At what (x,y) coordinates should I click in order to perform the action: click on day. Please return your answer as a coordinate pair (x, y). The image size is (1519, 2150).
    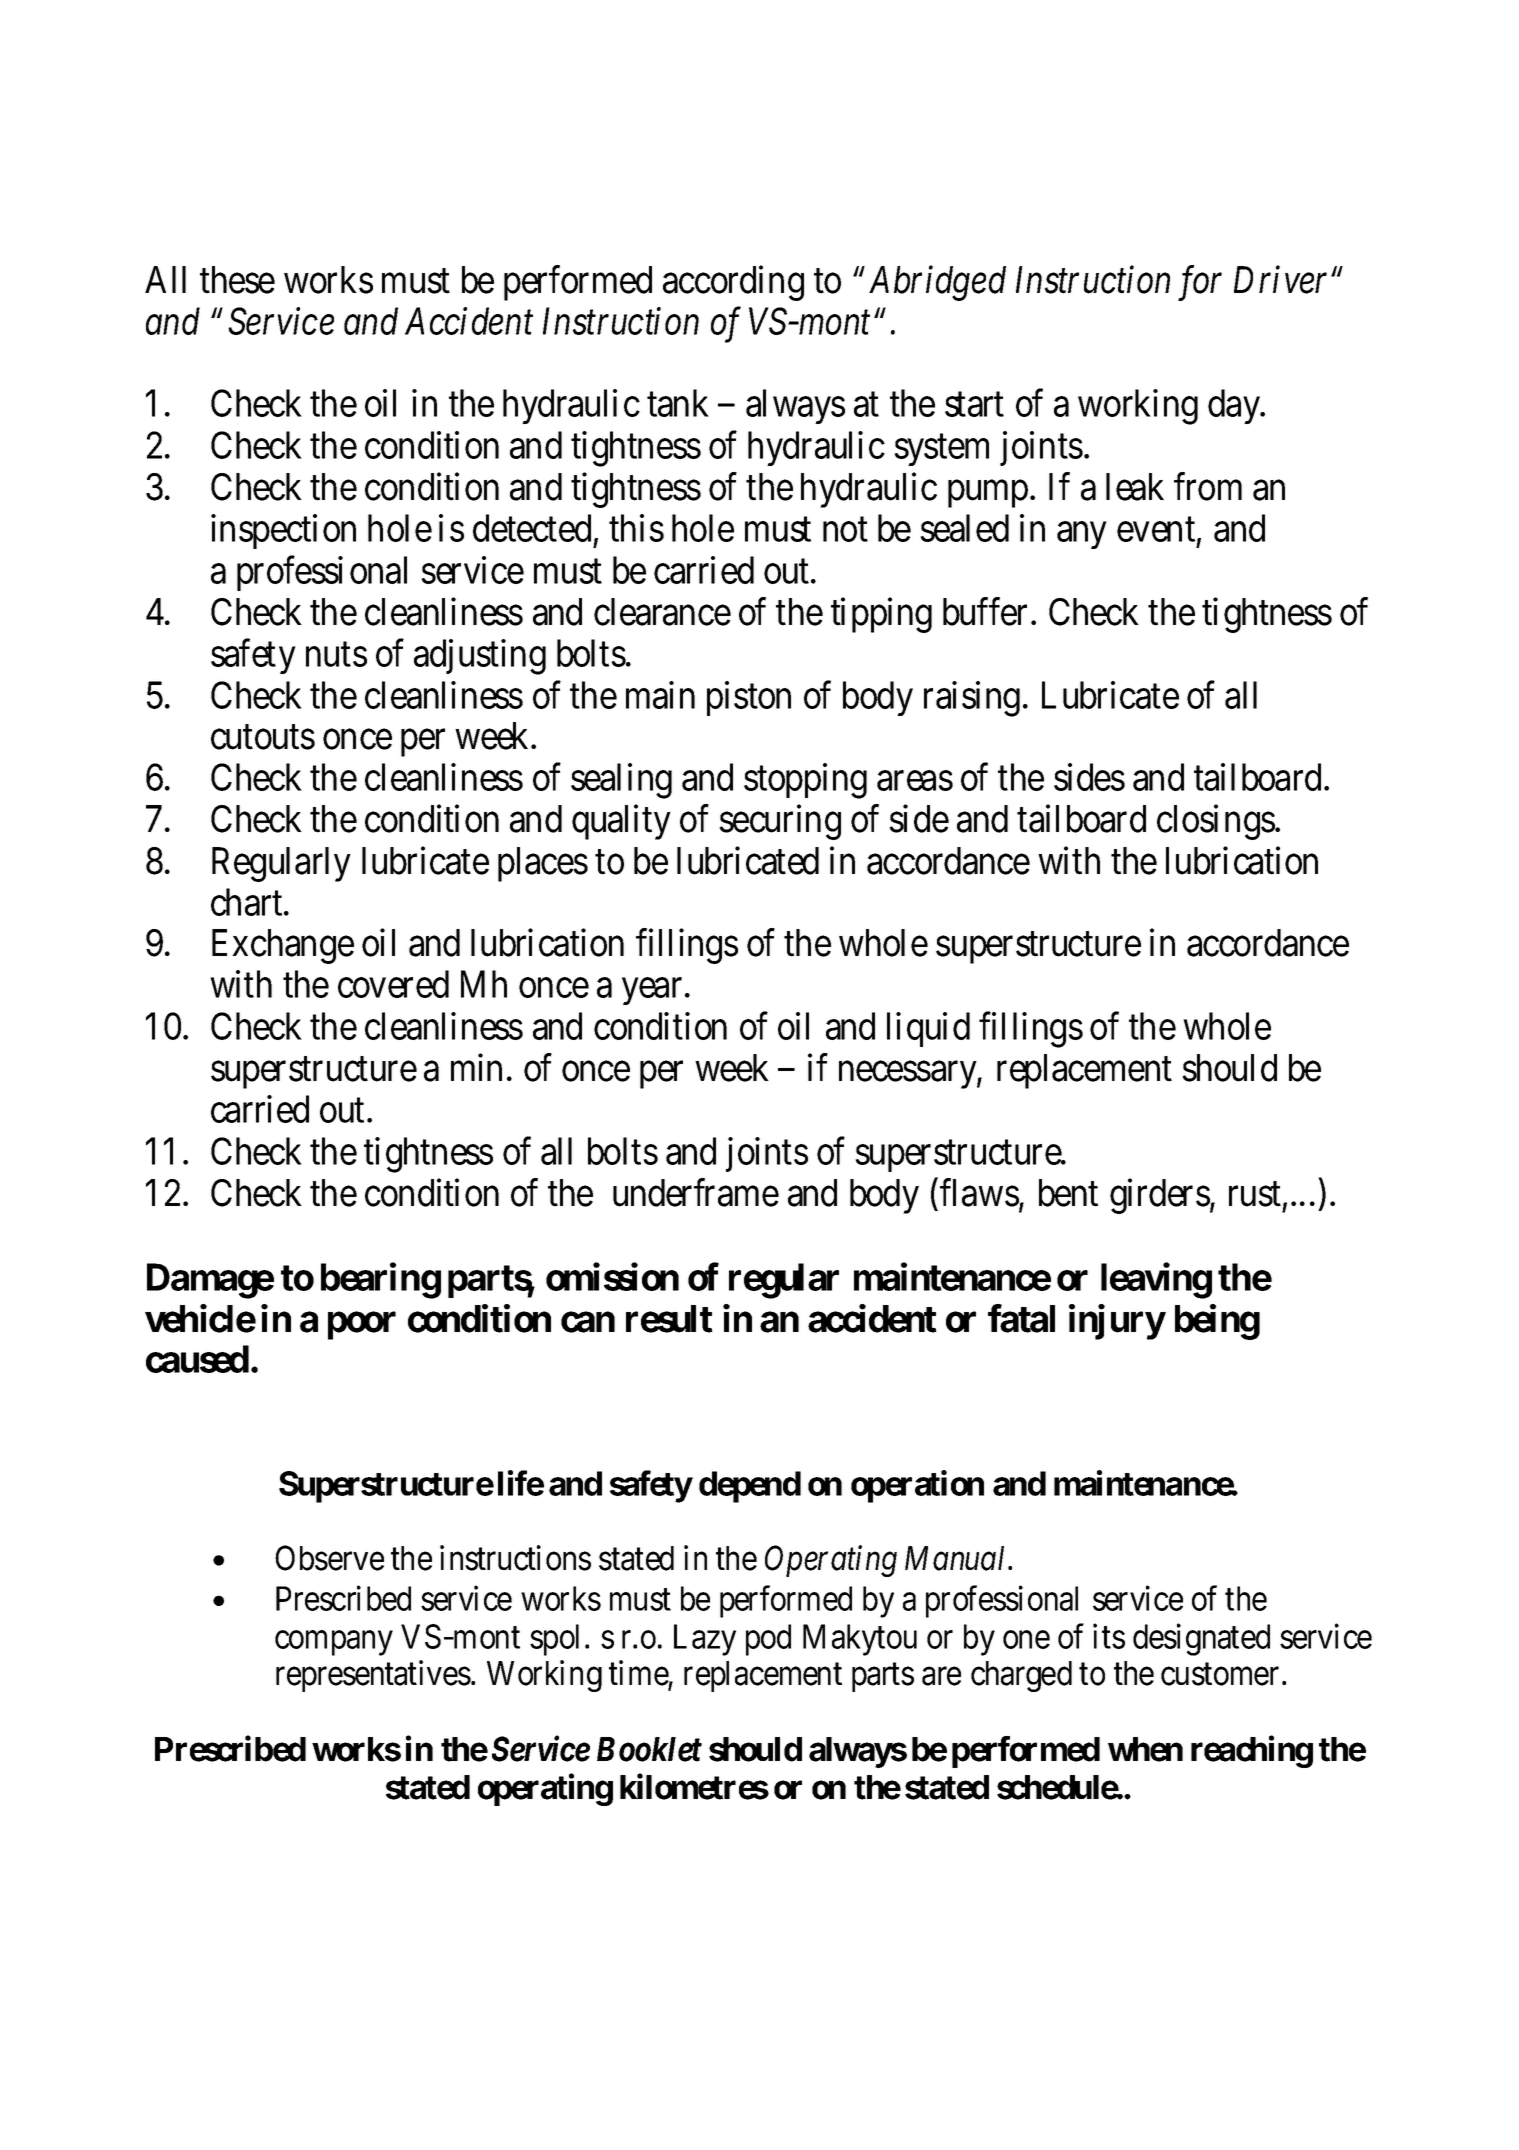
    Looking at the image, I should click on (1235, 406).
